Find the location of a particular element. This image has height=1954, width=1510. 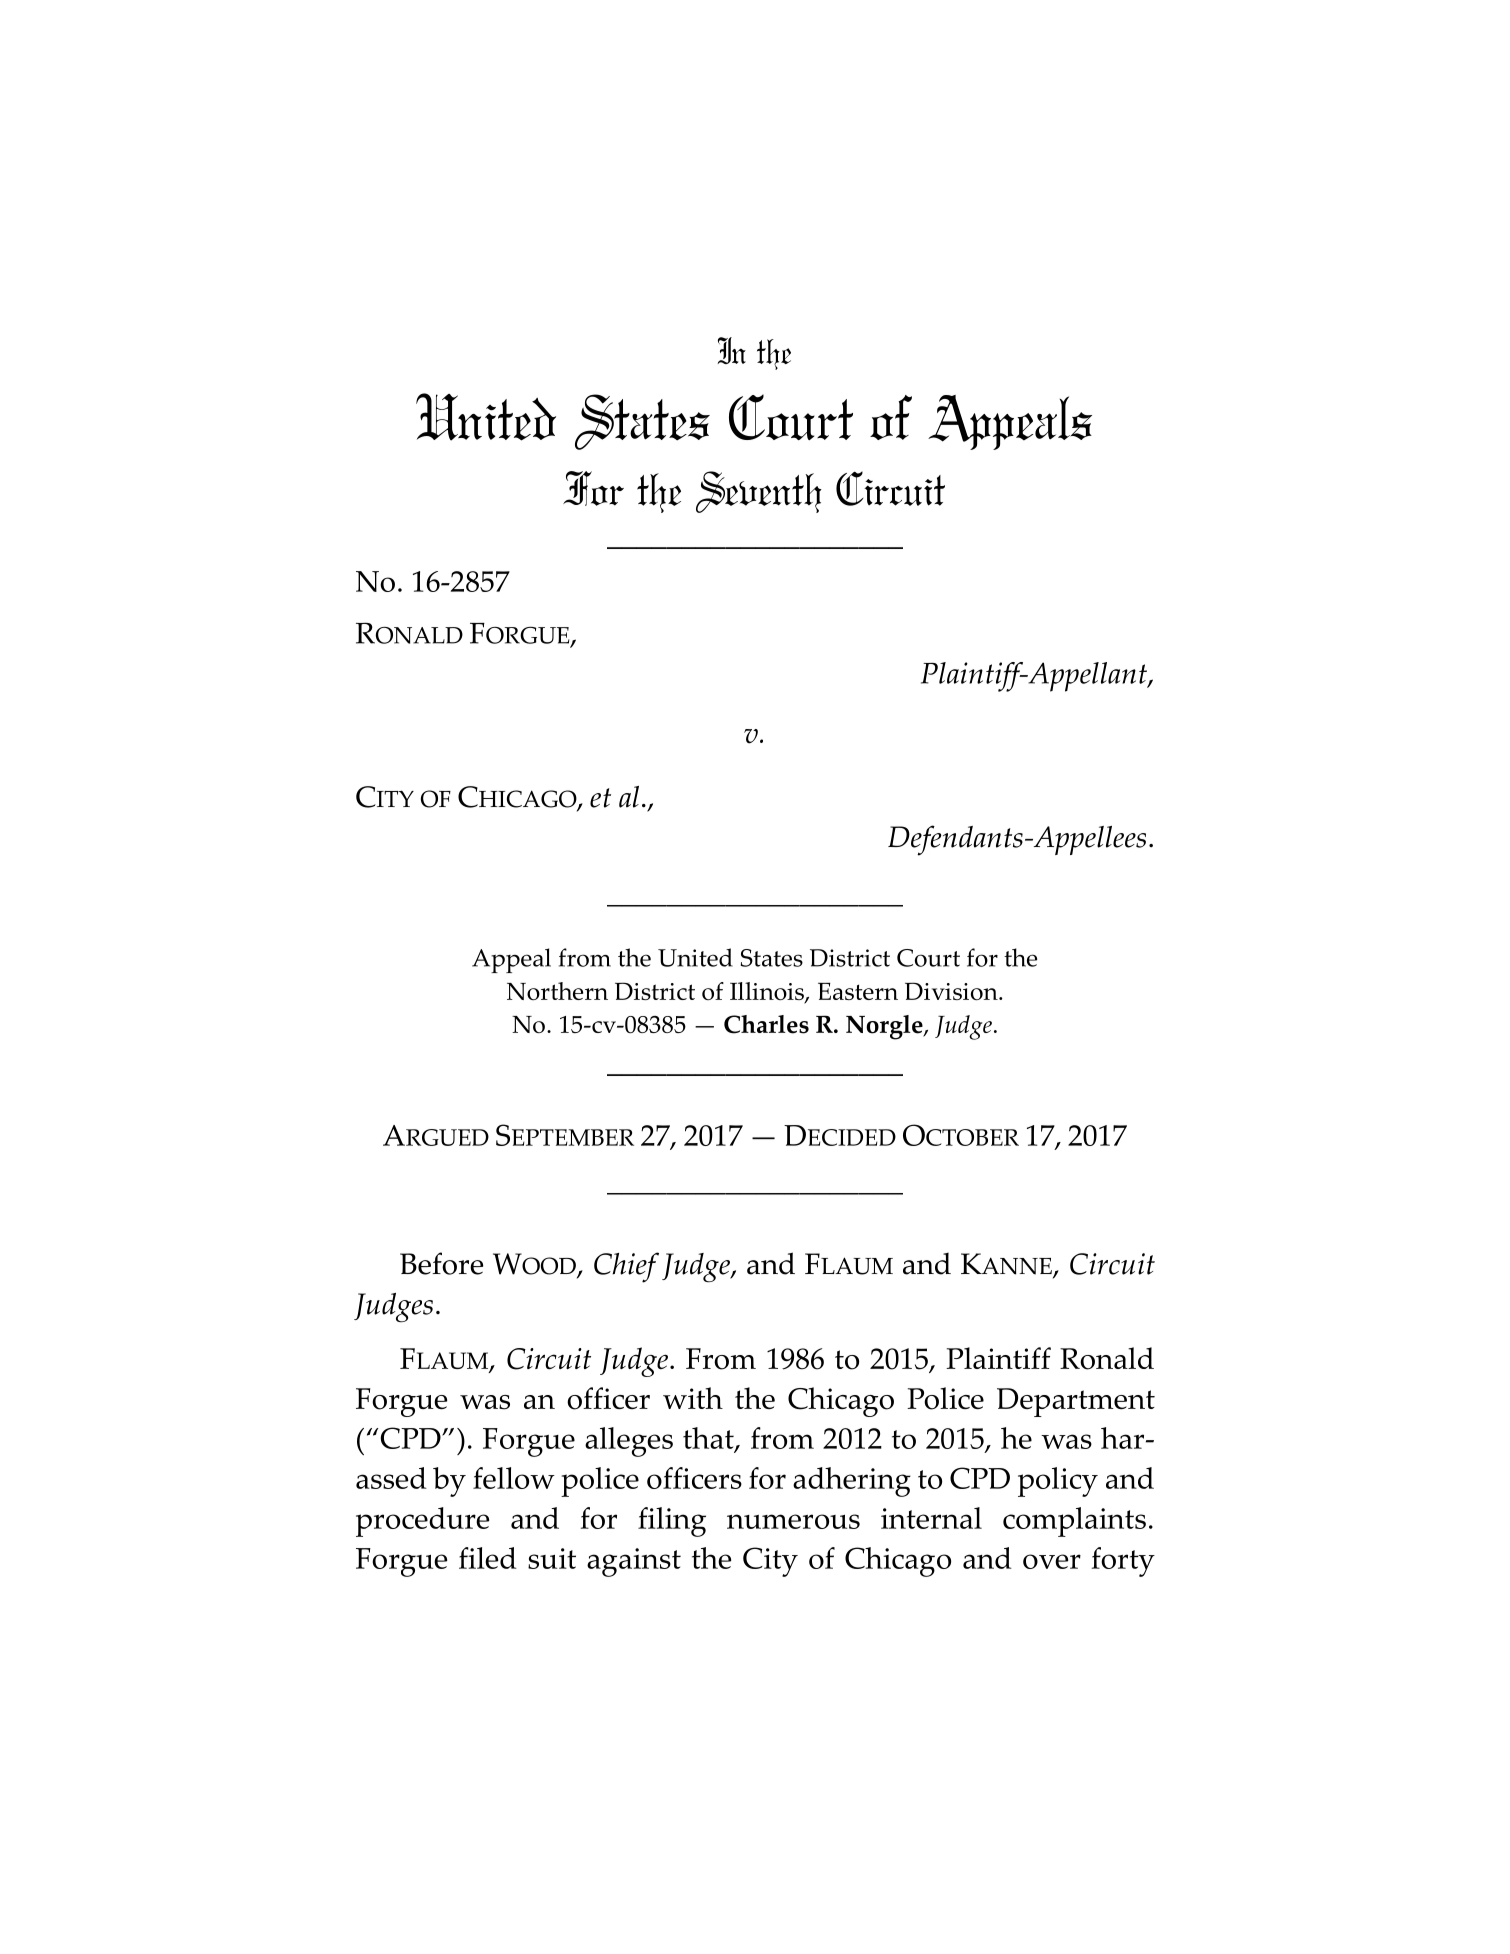

Seventh is located at coordinates (759, 492).
